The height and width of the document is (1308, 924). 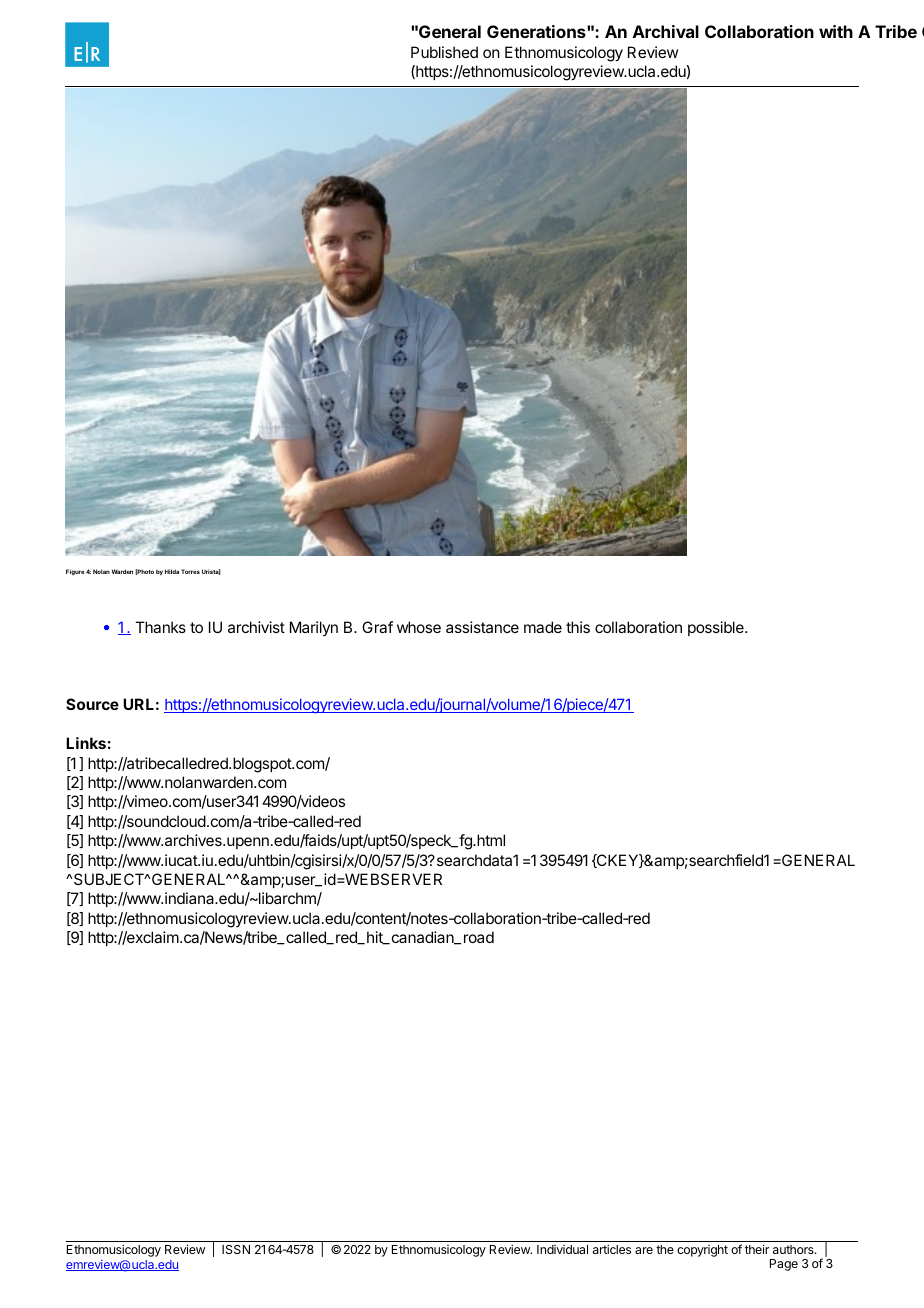 I want to click on assistance, so click(x=482, y=627).
